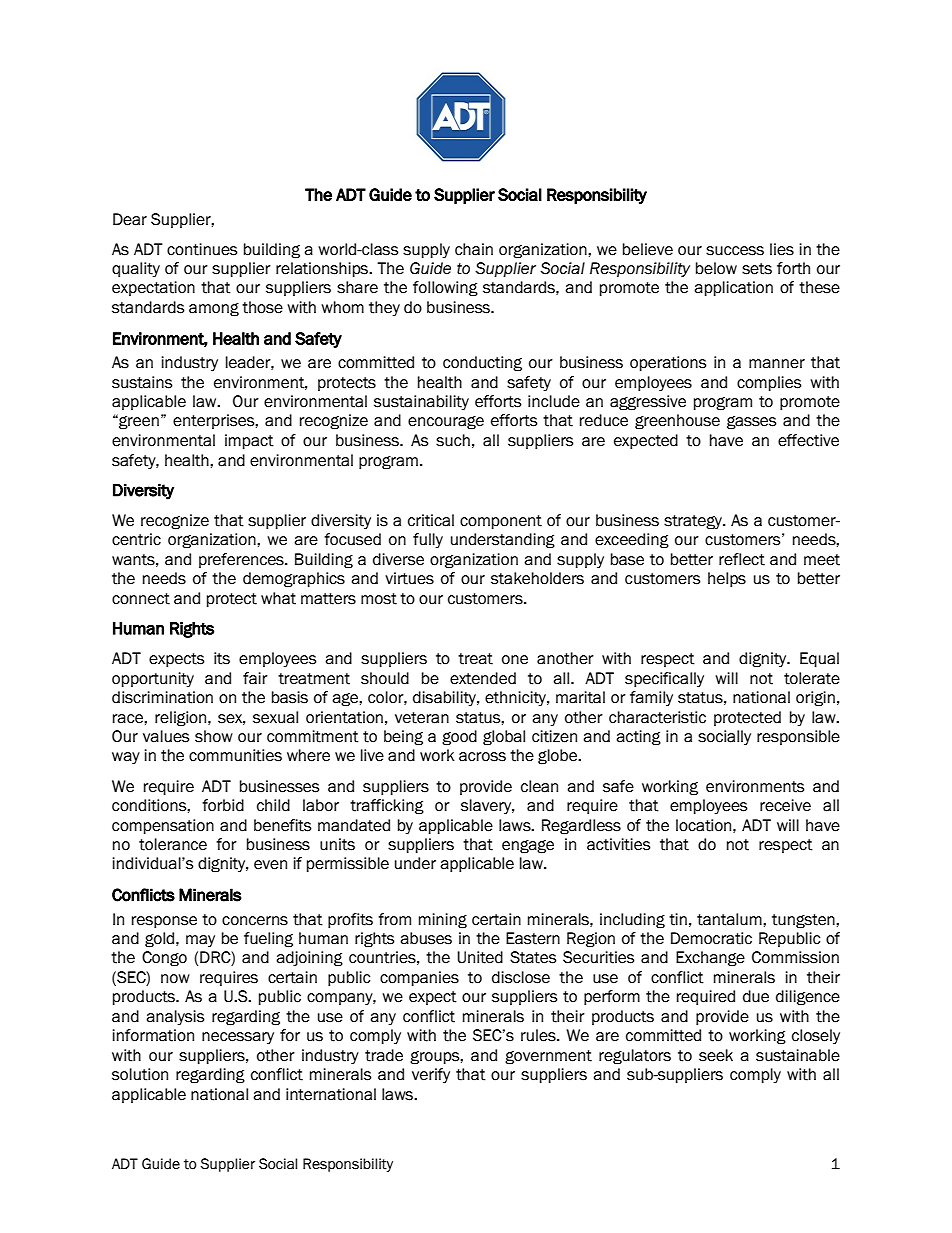 This document has width=952, height=1233. What do you see at coordinates (255, 678) in the document?
I see `fair` at bounding box center [255, 678].
